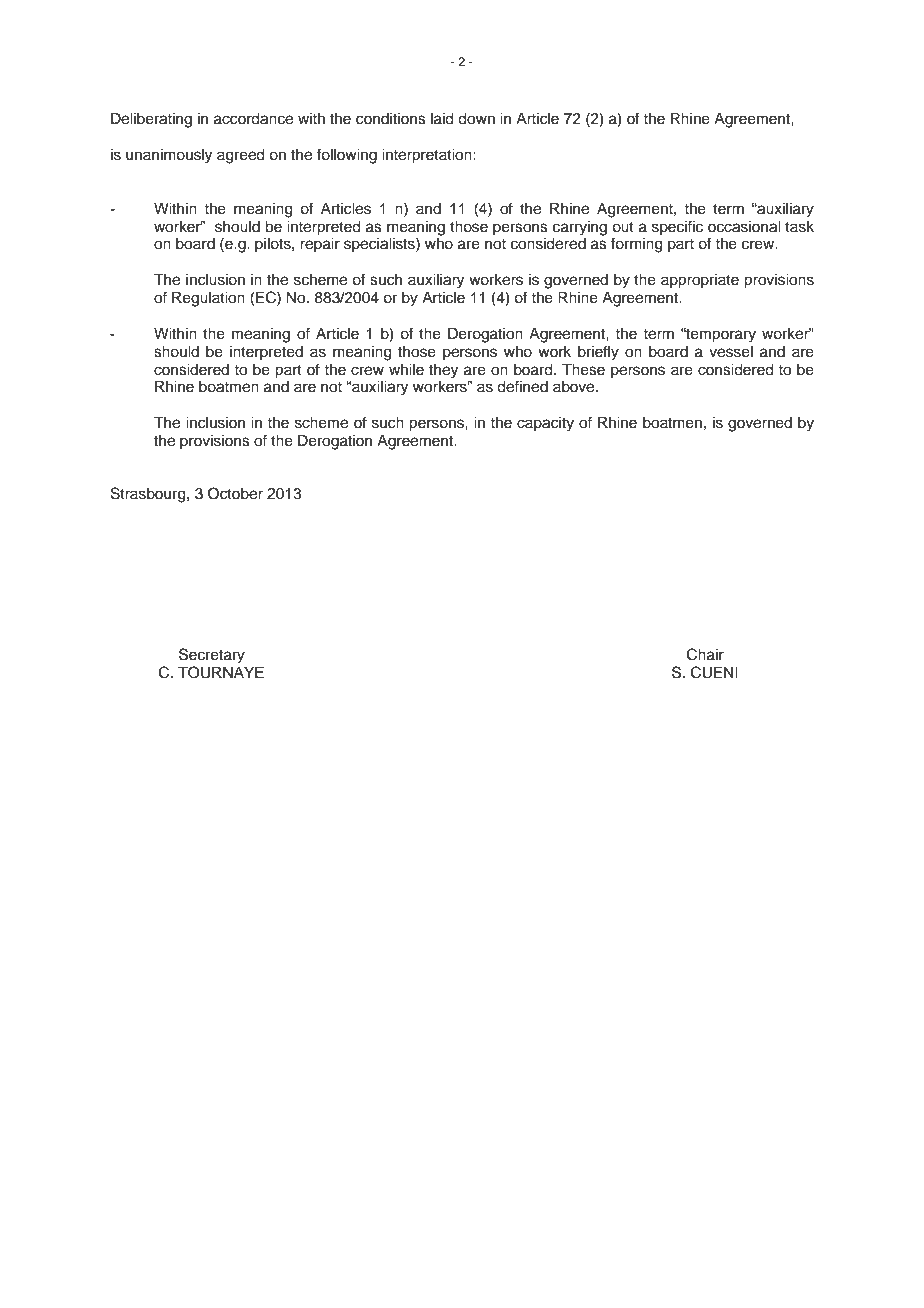 This screenshot has width=924, height=1308. Describe the element at coordinates (705, 654) in the screenshot. I see `Chair` at that location.
